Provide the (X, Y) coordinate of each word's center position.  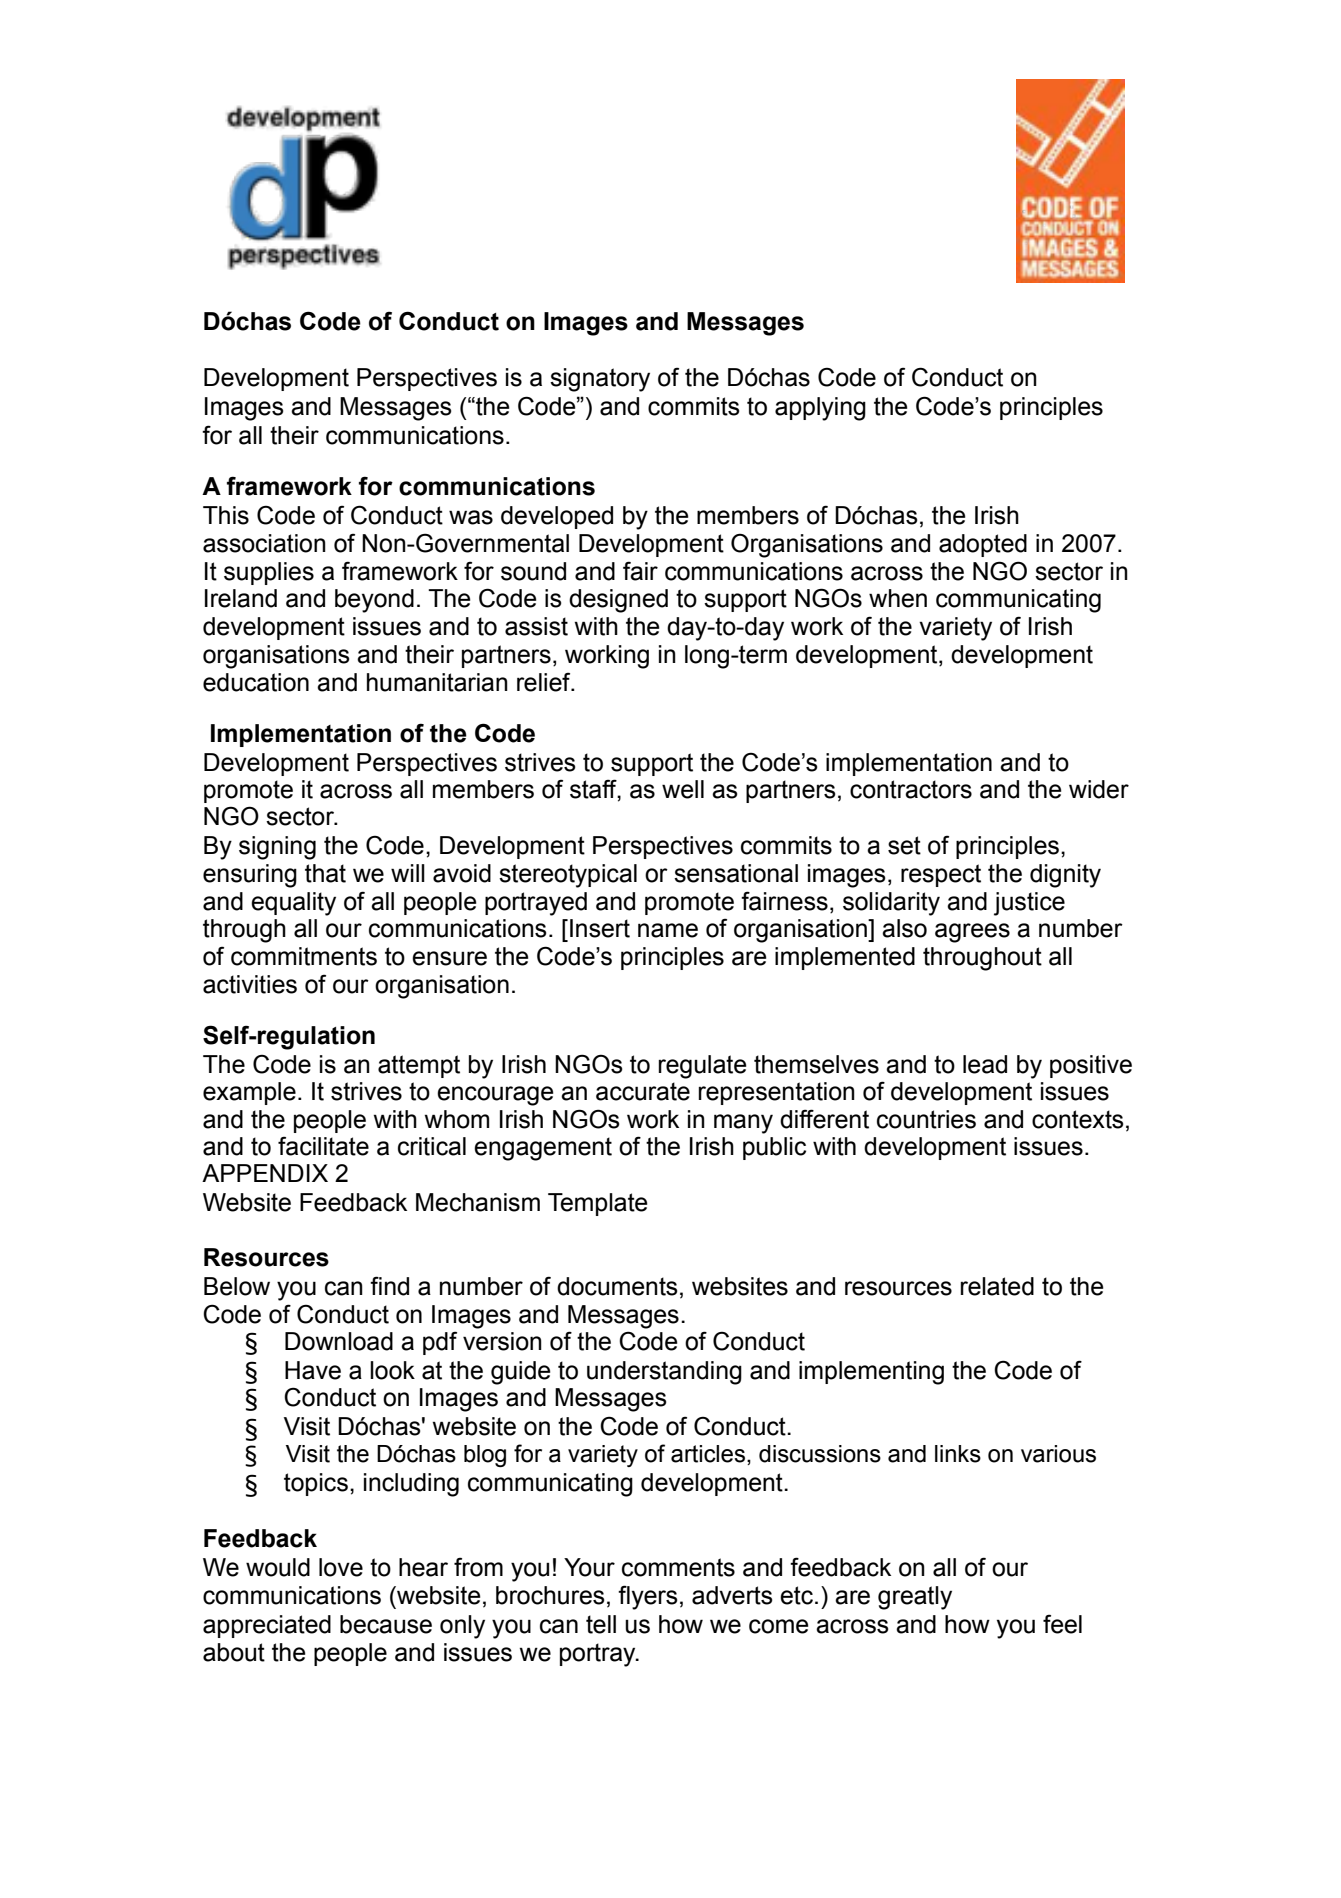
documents (617, 1286)
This (226, 515)
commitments (304, 956)
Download (339, 1341)
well (683, 789)
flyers (648, 1597)
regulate (703, 1067)
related (997, 1286)
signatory (600, 380)
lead (985, 1064)
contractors (911, 789)
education (256, 682)
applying (820, 409)
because (386, 1624)
